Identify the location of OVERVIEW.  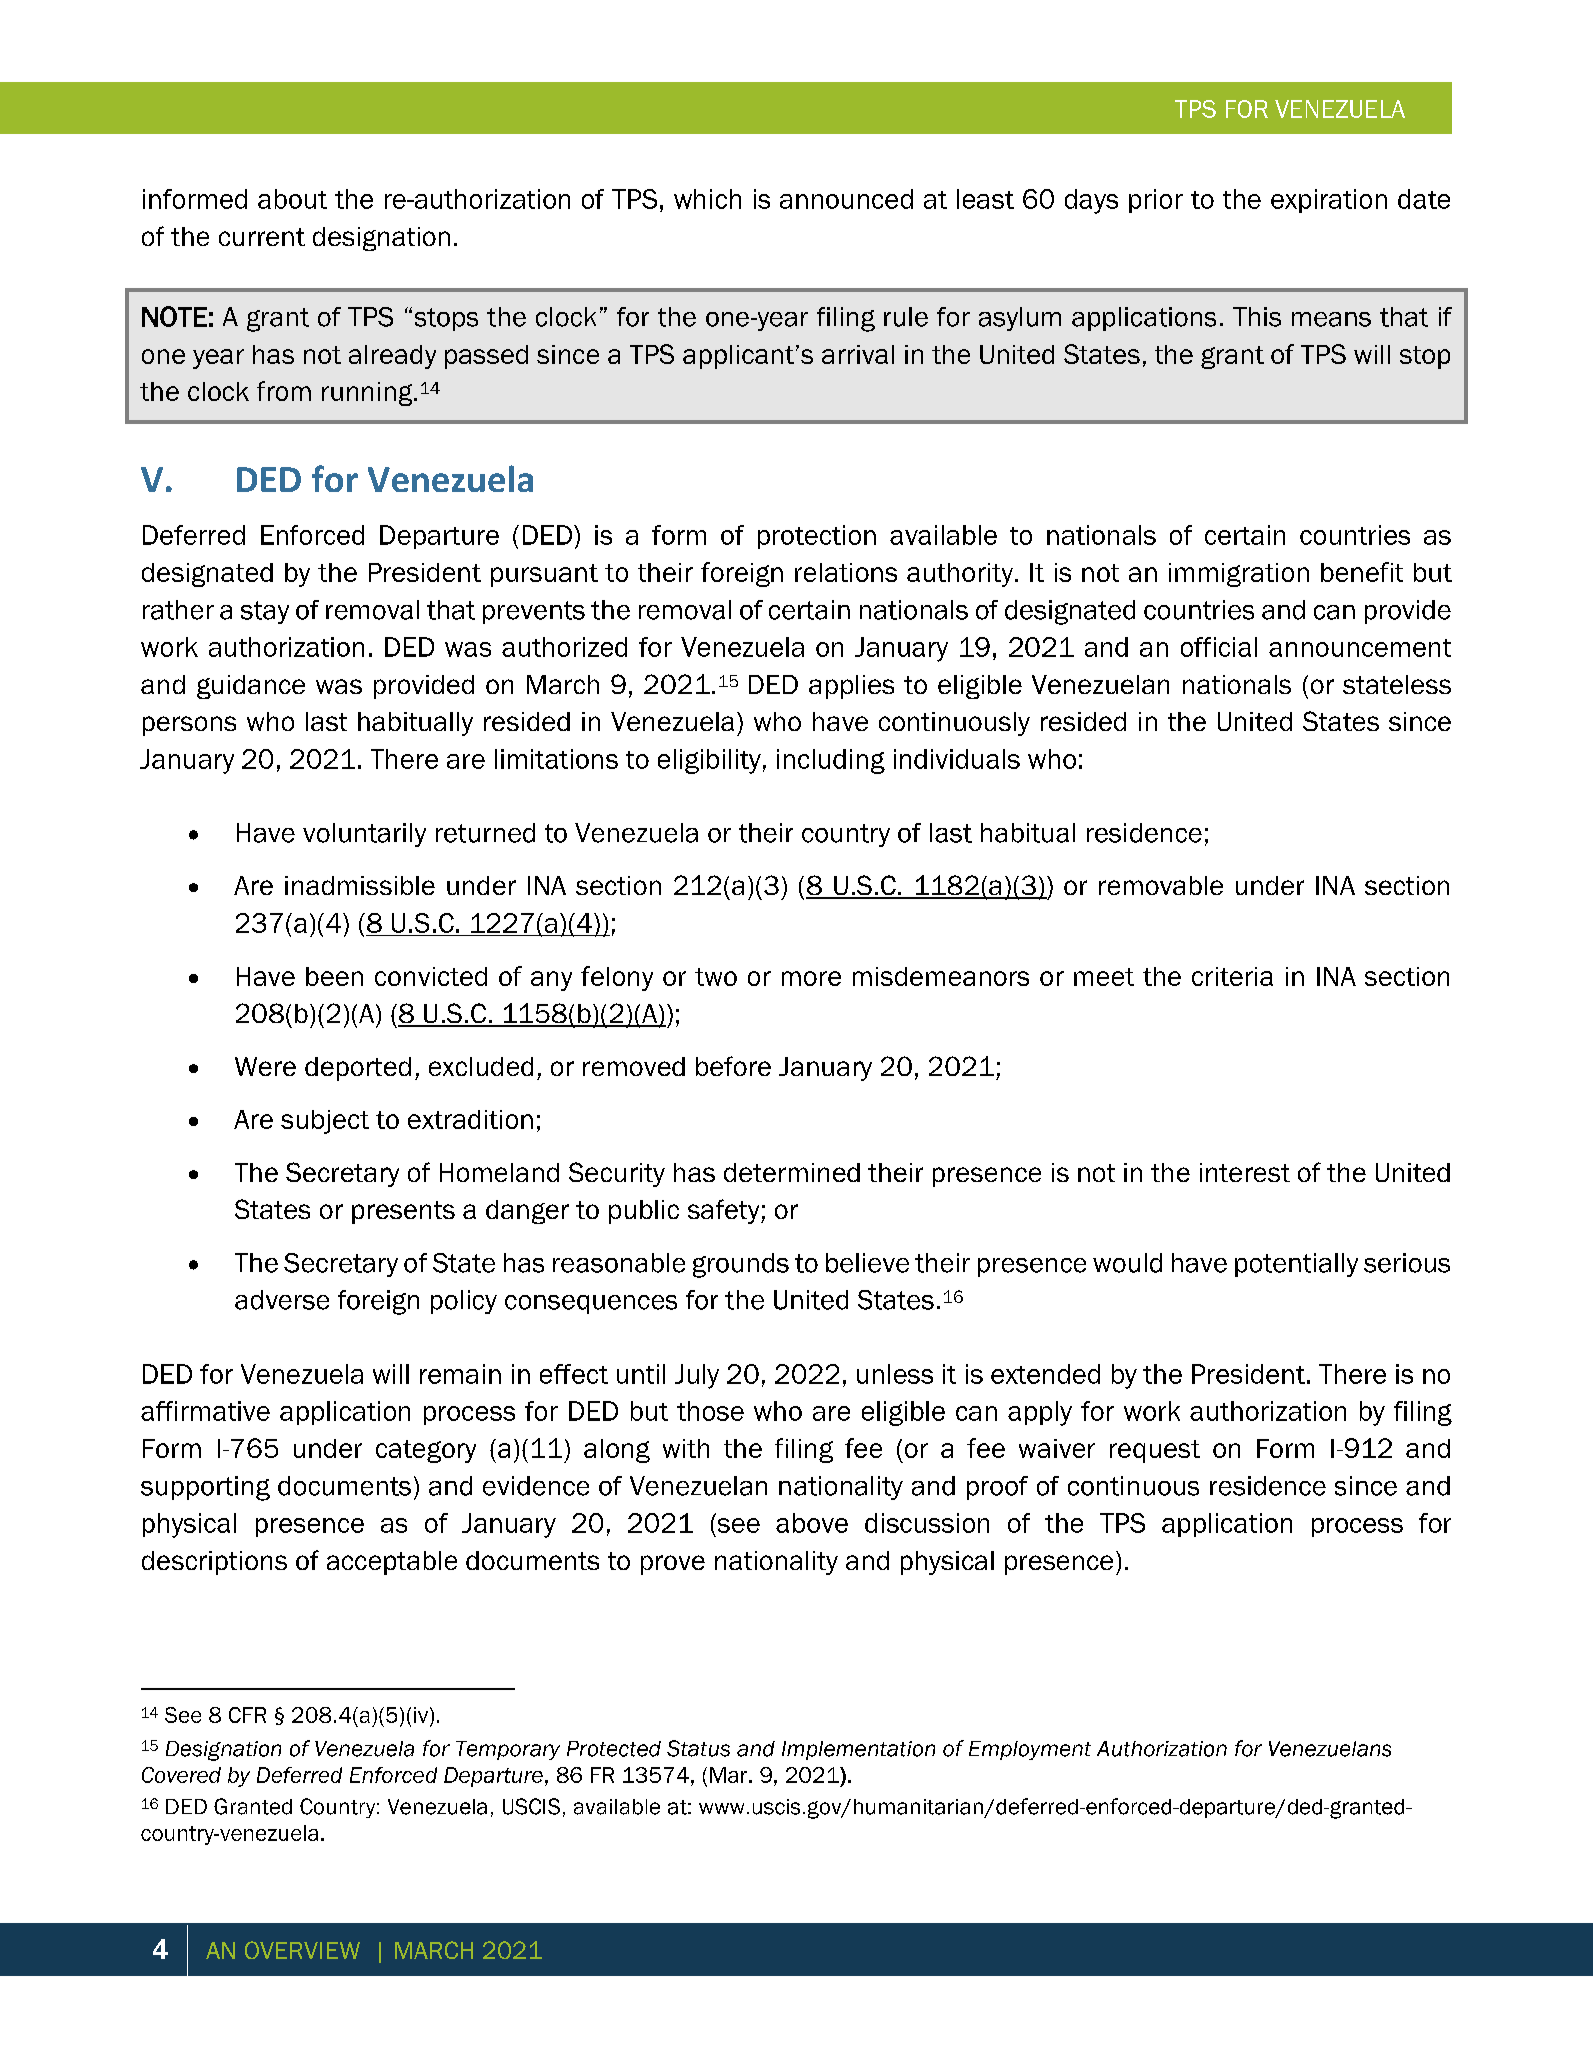
(302, 1950).
